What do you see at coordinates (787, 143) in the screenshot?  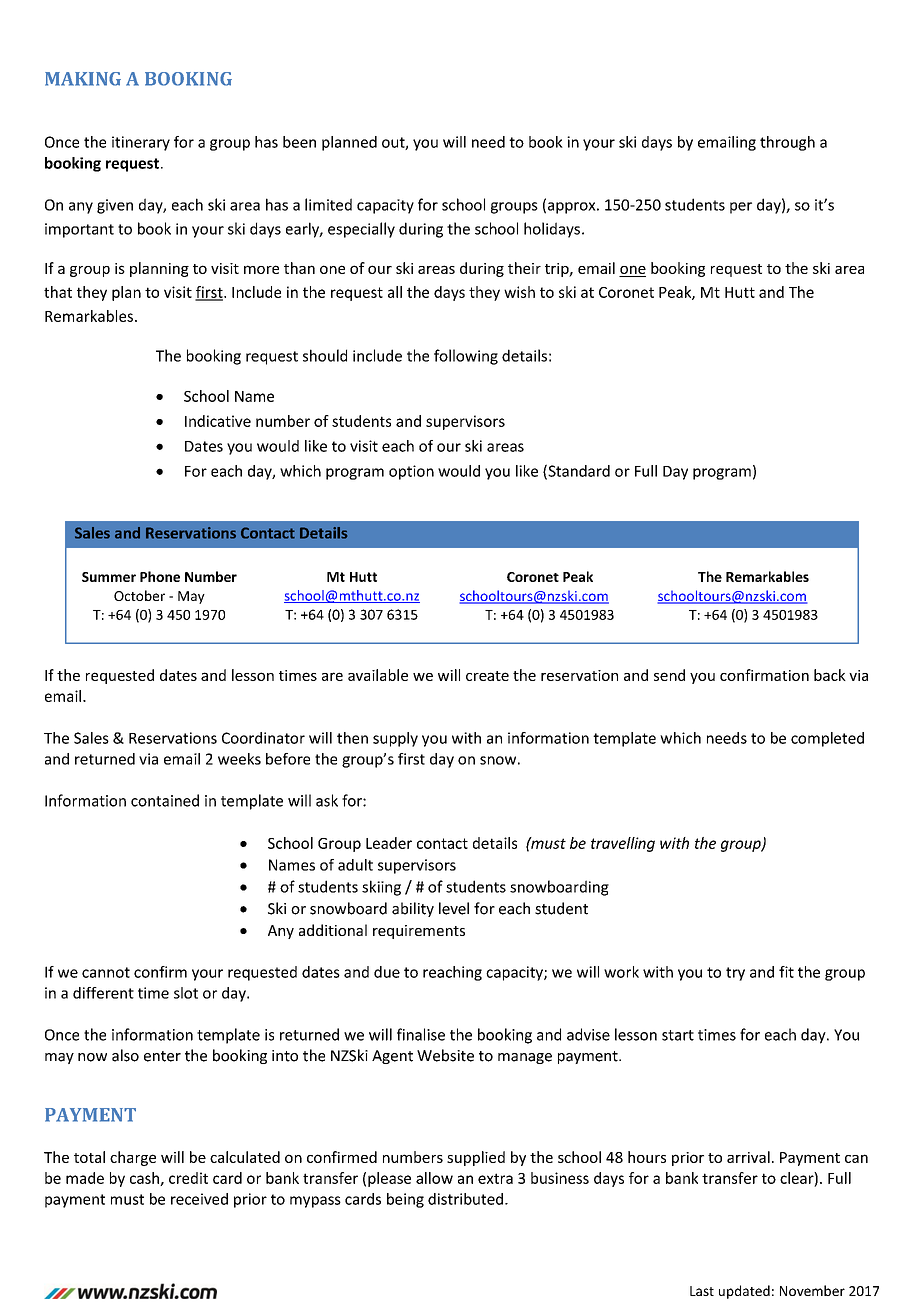 I see `through` at bounding box center [787, 143].
